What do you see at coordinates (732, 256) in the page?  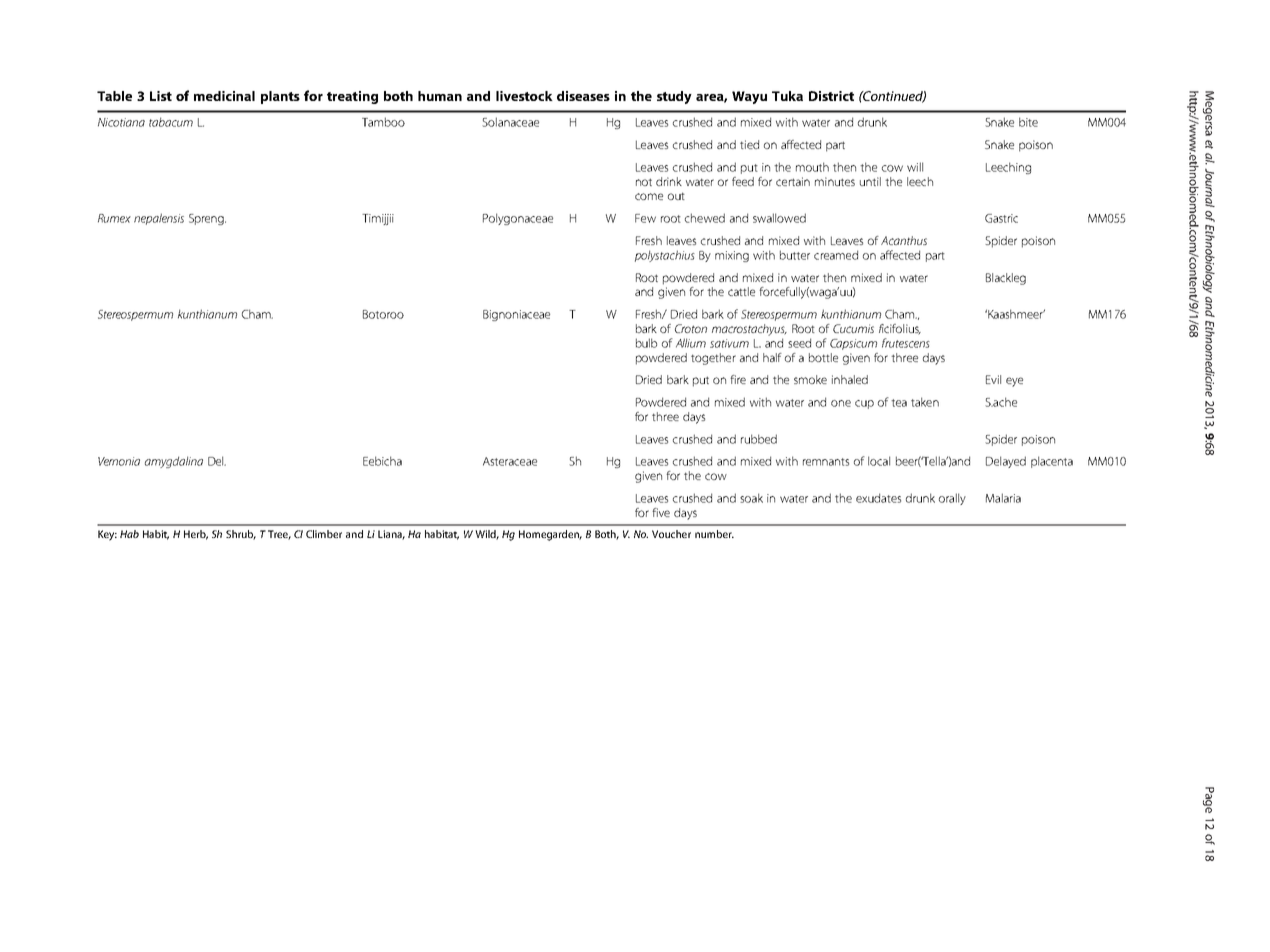 I see `mixing` at bounding box center [732, 256].
